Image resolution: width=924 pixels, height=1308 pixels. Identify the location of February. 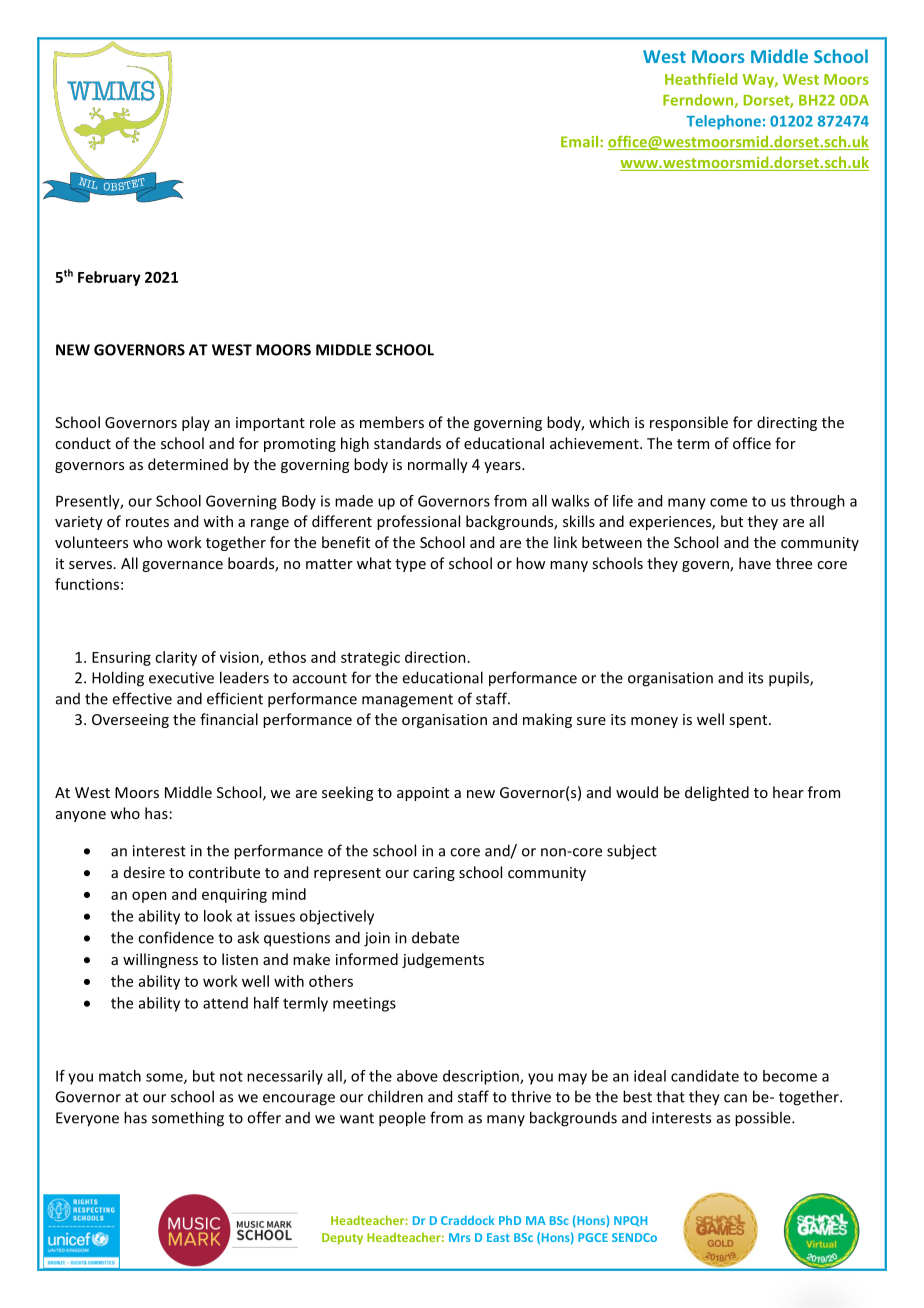
(109, 278).
